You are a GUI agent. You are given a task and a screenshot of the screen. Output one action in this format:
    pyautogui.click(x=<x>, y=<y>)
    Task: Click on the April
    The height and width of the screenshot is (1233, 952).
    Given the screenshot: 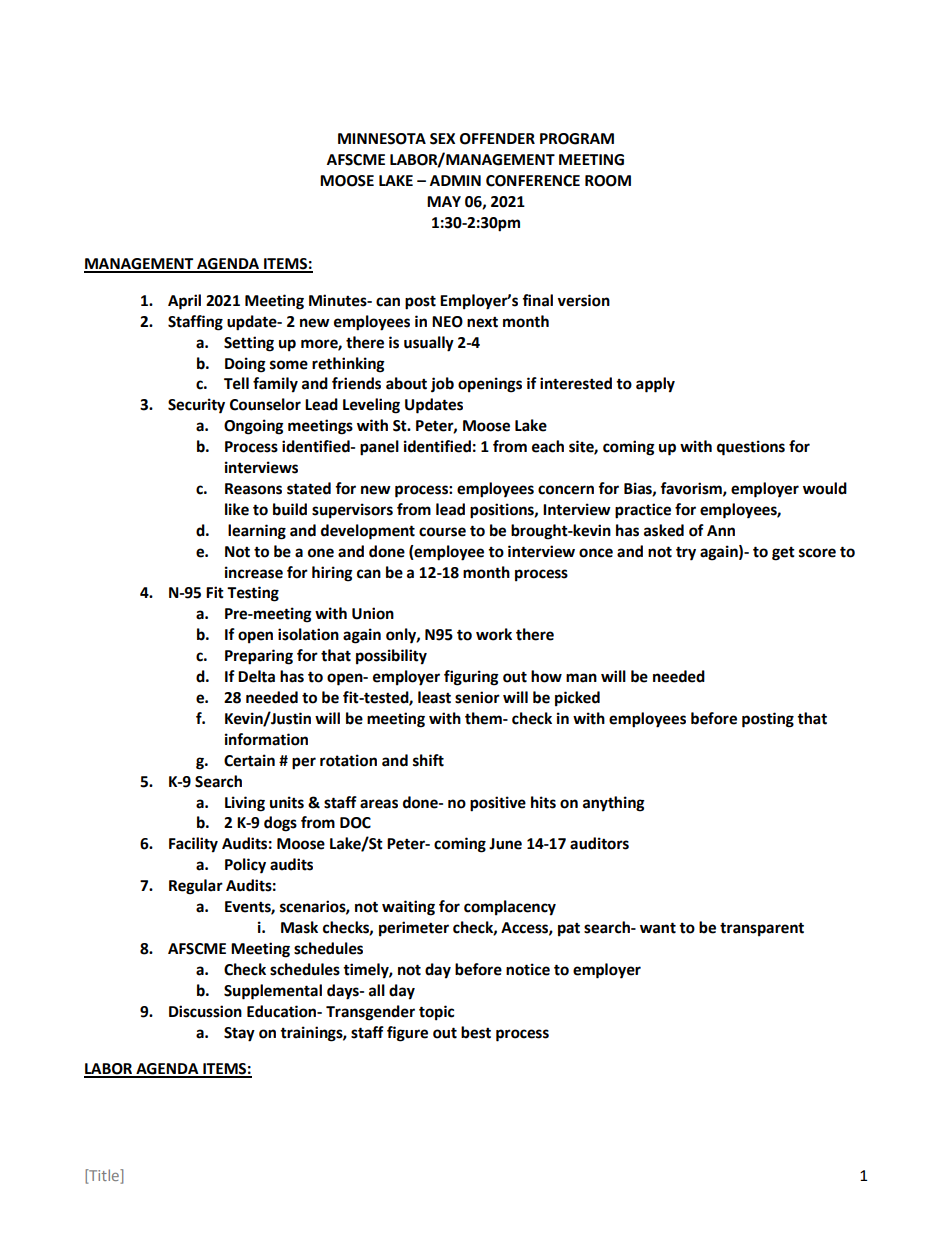 What is the action you would take?
    pyautogui.click(x=184, y=302)
